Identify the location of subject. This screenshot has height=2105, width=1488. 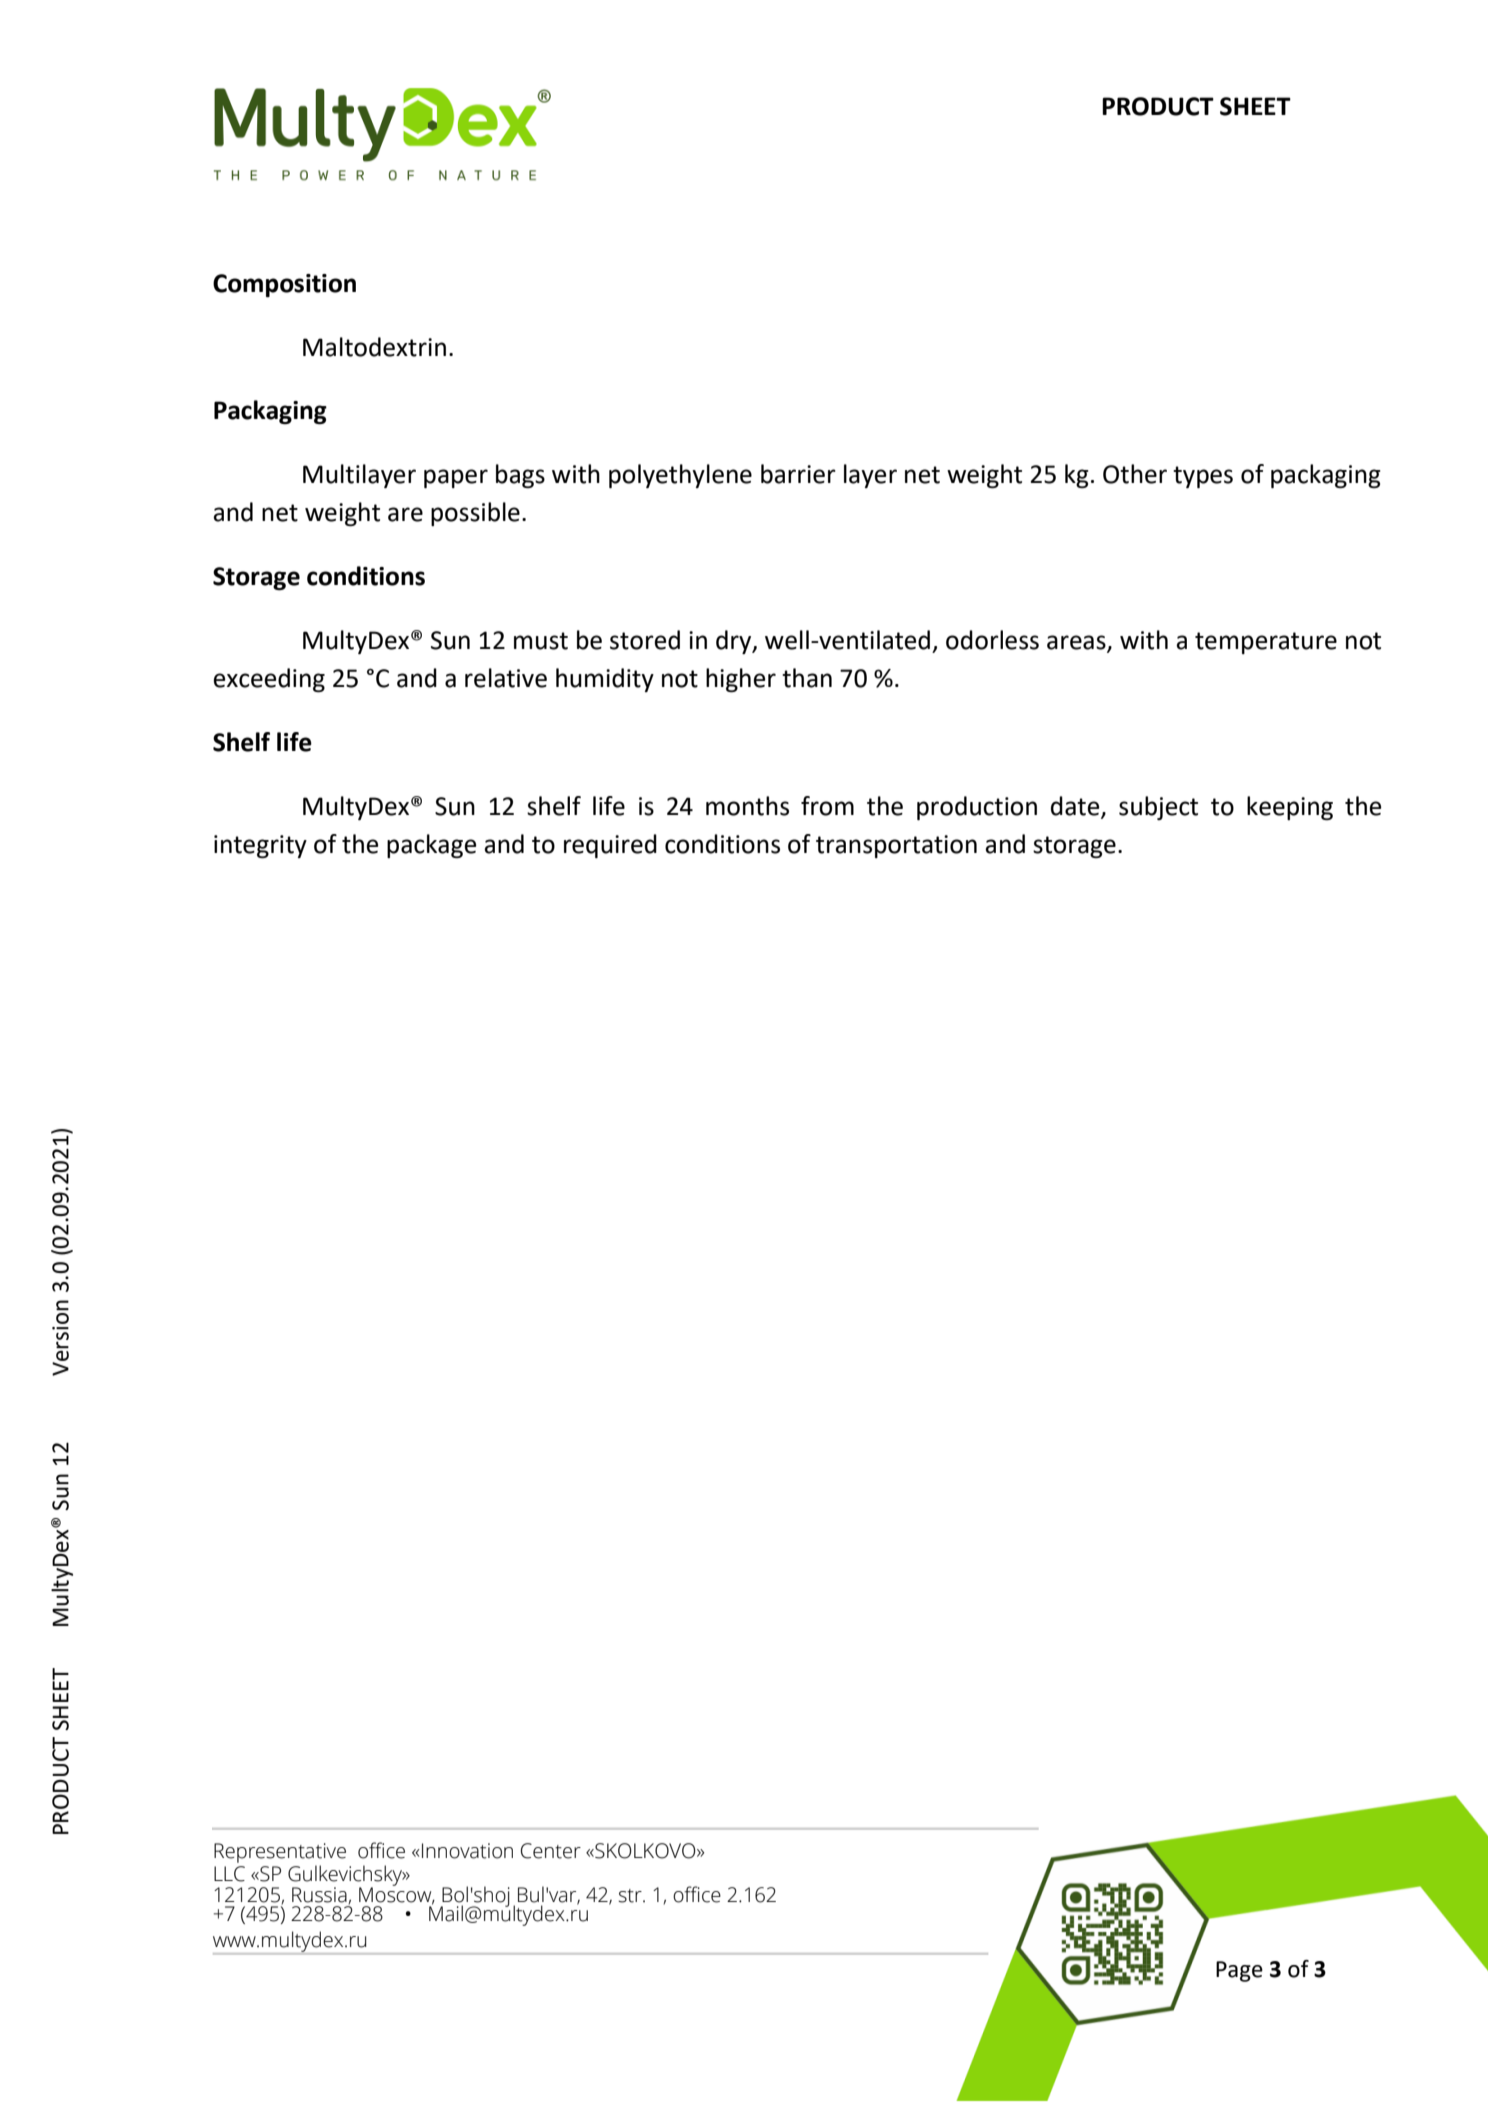
(1158, 808).
